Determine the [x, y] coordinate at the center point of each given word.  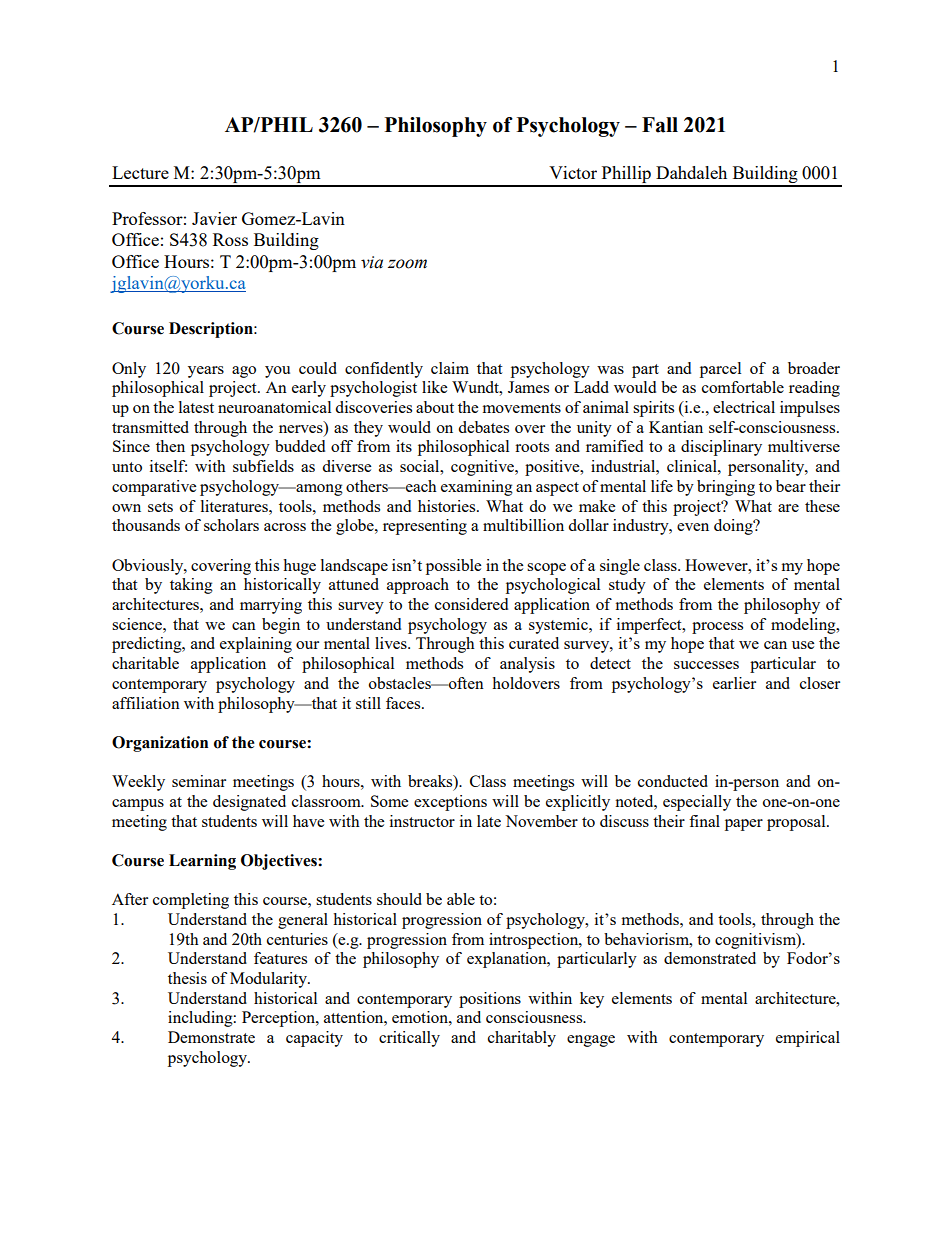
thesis [187, 978]
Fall [660, 125]
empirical [808, 1039]
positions [490, 1000]
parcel [720, 370]
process [717, 628]
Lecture [140, 172]
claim [450, 368]
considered [471, 604]
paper [744, 825]
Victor [573, 172]
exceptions [450, 803]
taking [191, 586]
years [206, 372]
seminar [199, 781]
